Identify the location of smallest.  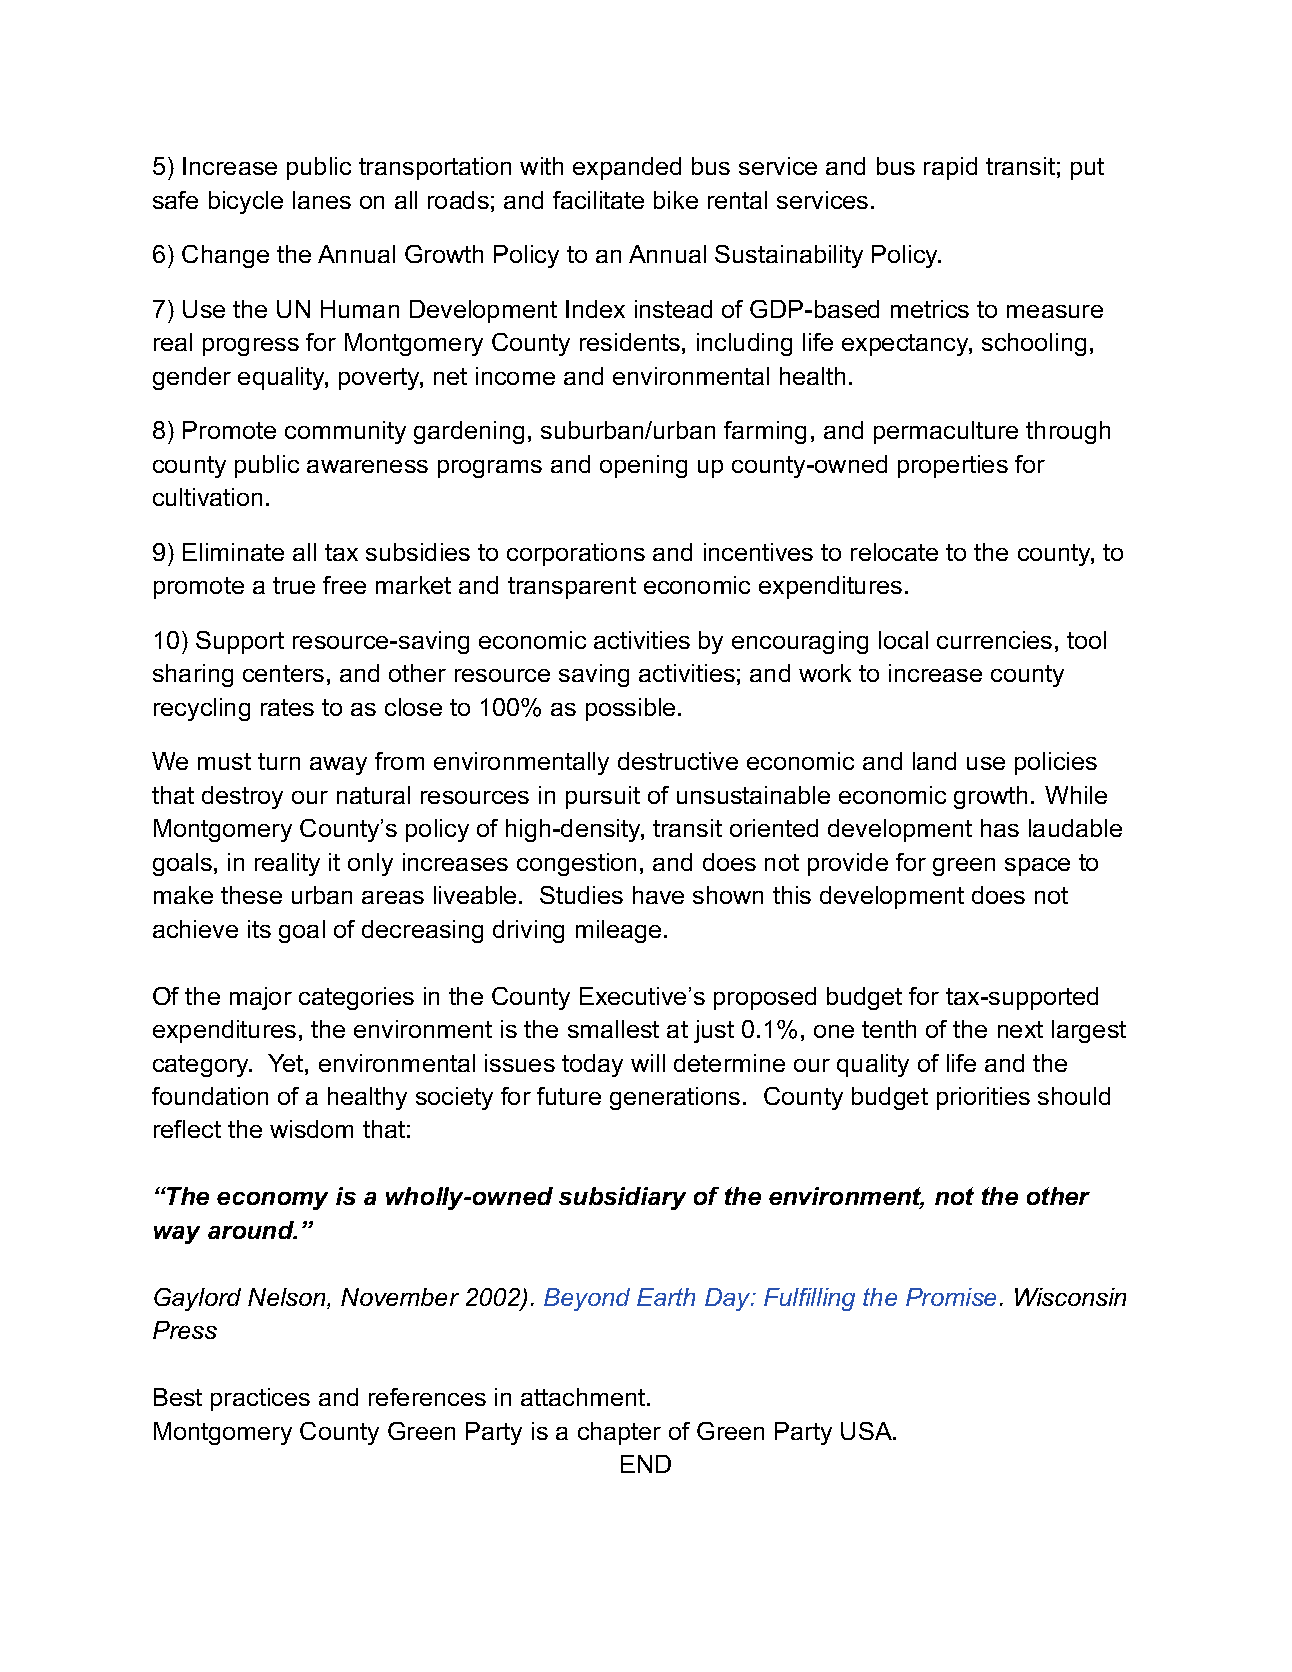
(613, 1029).
